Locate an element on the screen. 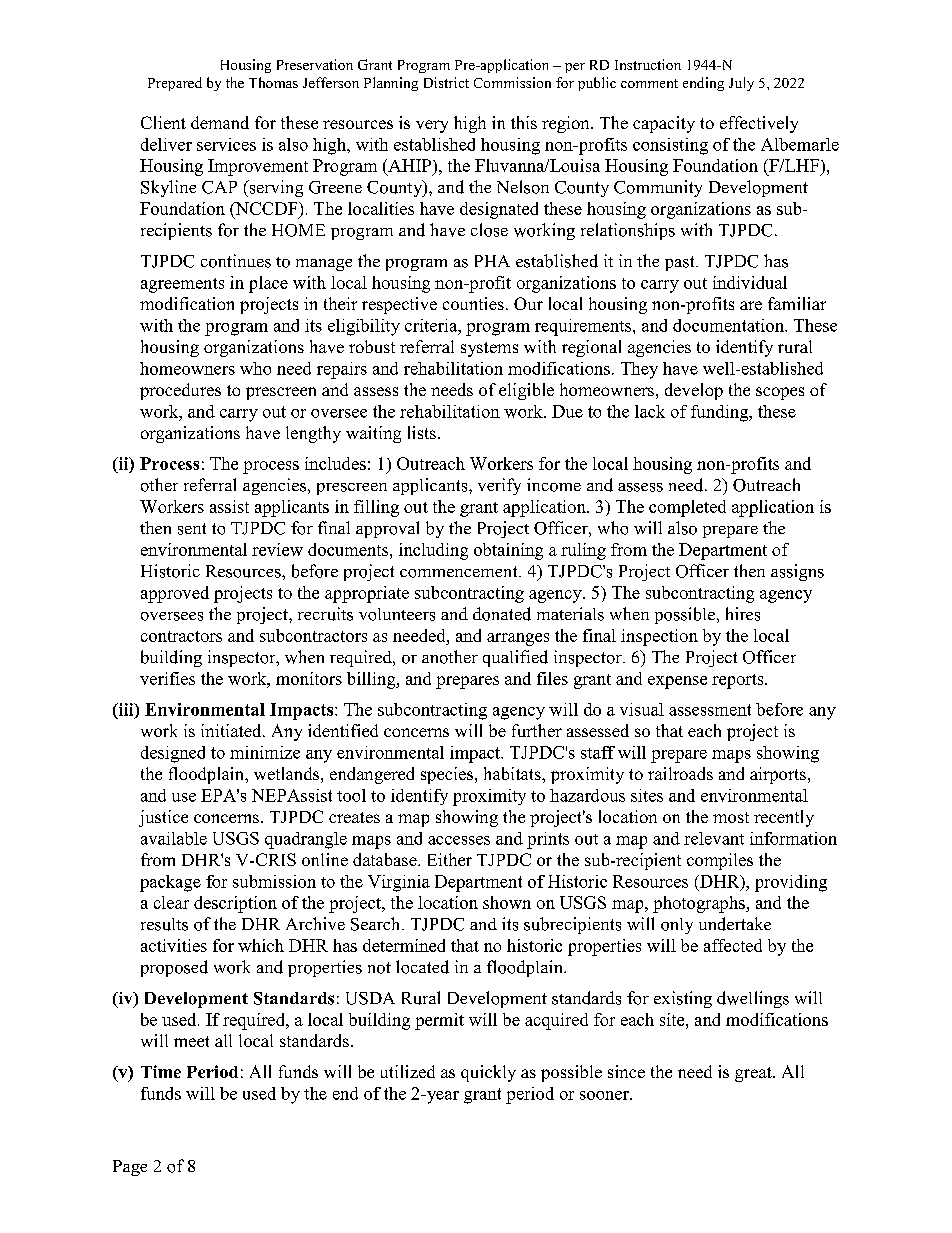 The image size is (952, 1233). demand is located at coordinates (220, 122).
